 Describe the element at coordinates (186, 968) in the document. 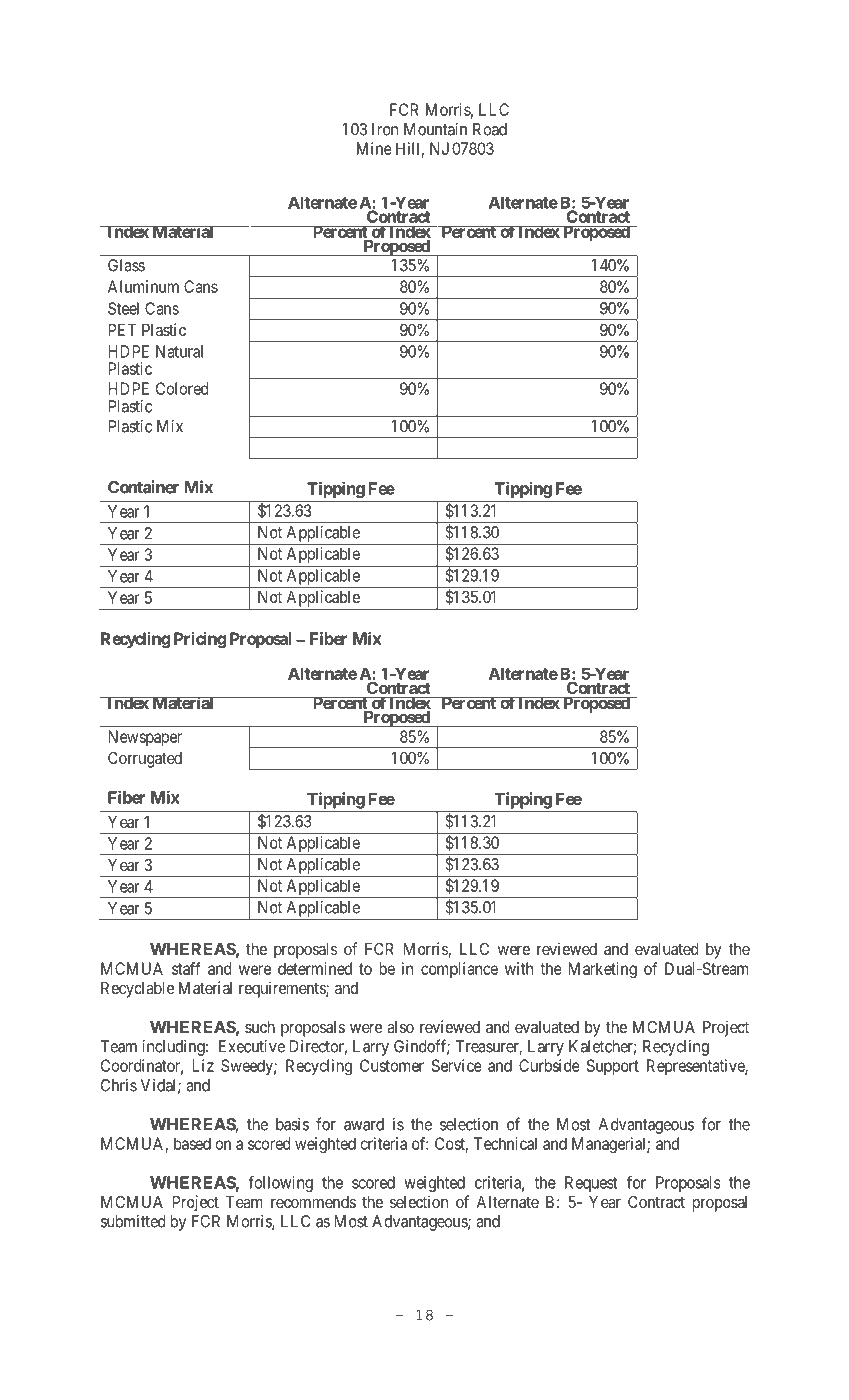

I see `staff` at that location.
